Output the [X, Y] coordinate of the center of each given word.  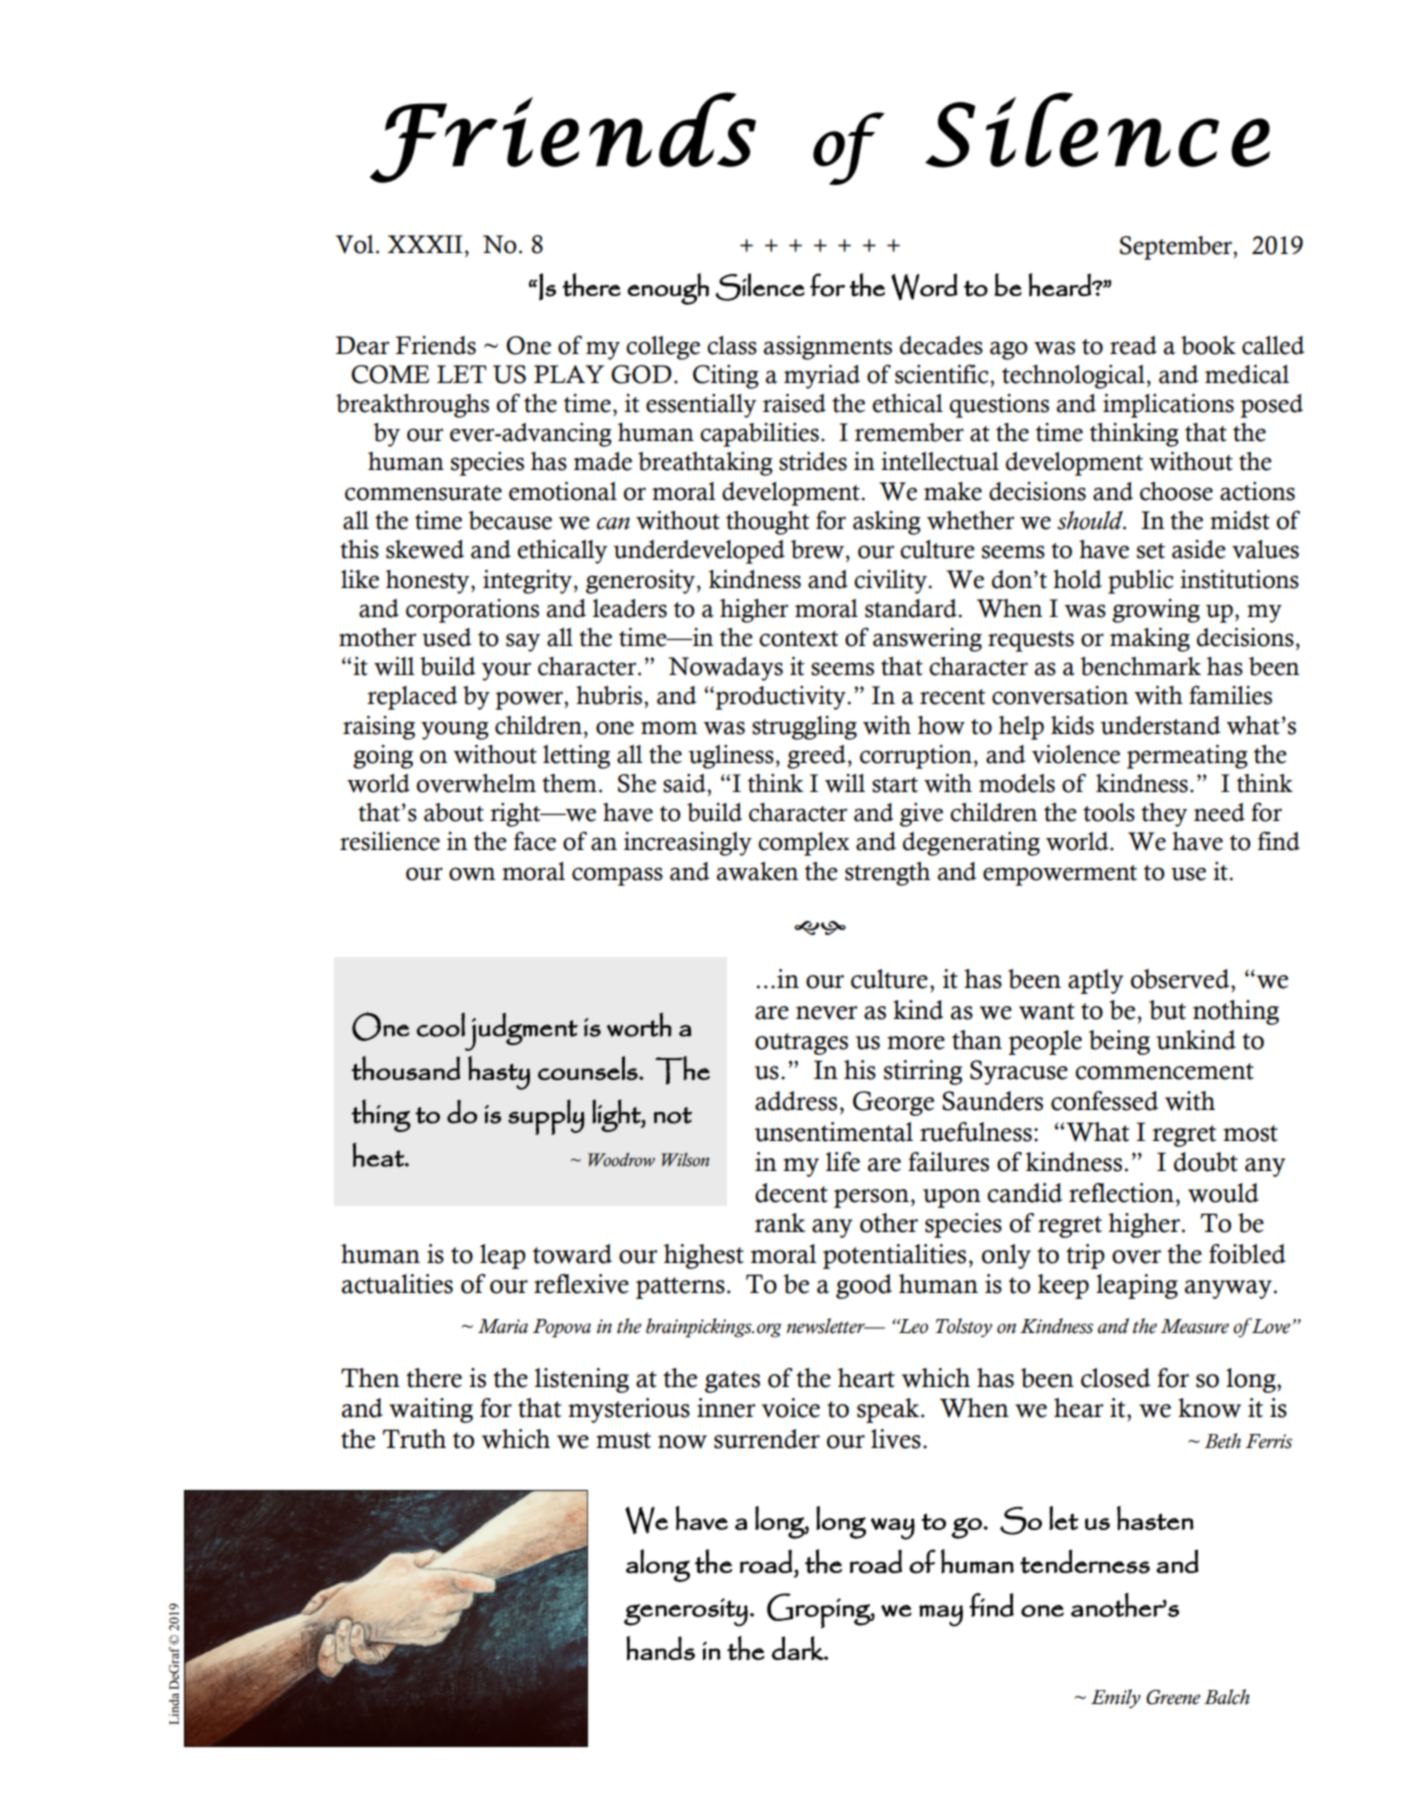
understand [1160, 725]
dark [798, 1648]
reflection [1123, 1193]
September [1177, 248]
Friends [435, 345]
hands [660, 1648]
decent [791, 1193]
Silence [760, 287]
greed [816, 757]
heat [379, 1155]
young [455, 730]
